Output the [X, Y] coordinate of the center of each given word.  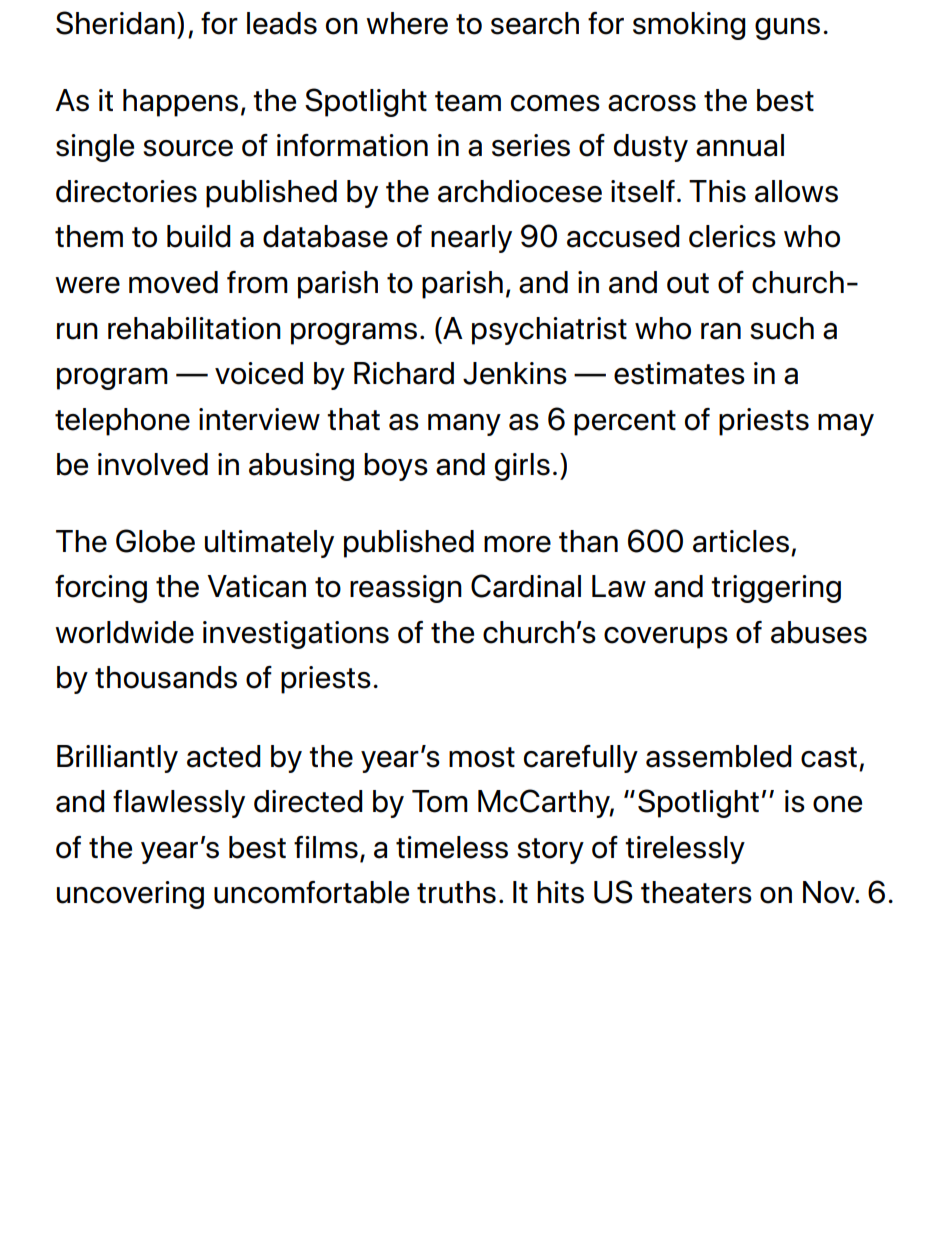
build [199, 236]
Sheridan [115, 23]
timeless [452, 847]
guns [787, 29]
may [846, 425]
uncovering [130, 895]
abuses [819, 632]
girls [522, 467]
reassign [406, 589]
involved [153, 464]
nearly [471, 239]
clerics [732, 236]
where [407, 23]
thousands [166, 677]
